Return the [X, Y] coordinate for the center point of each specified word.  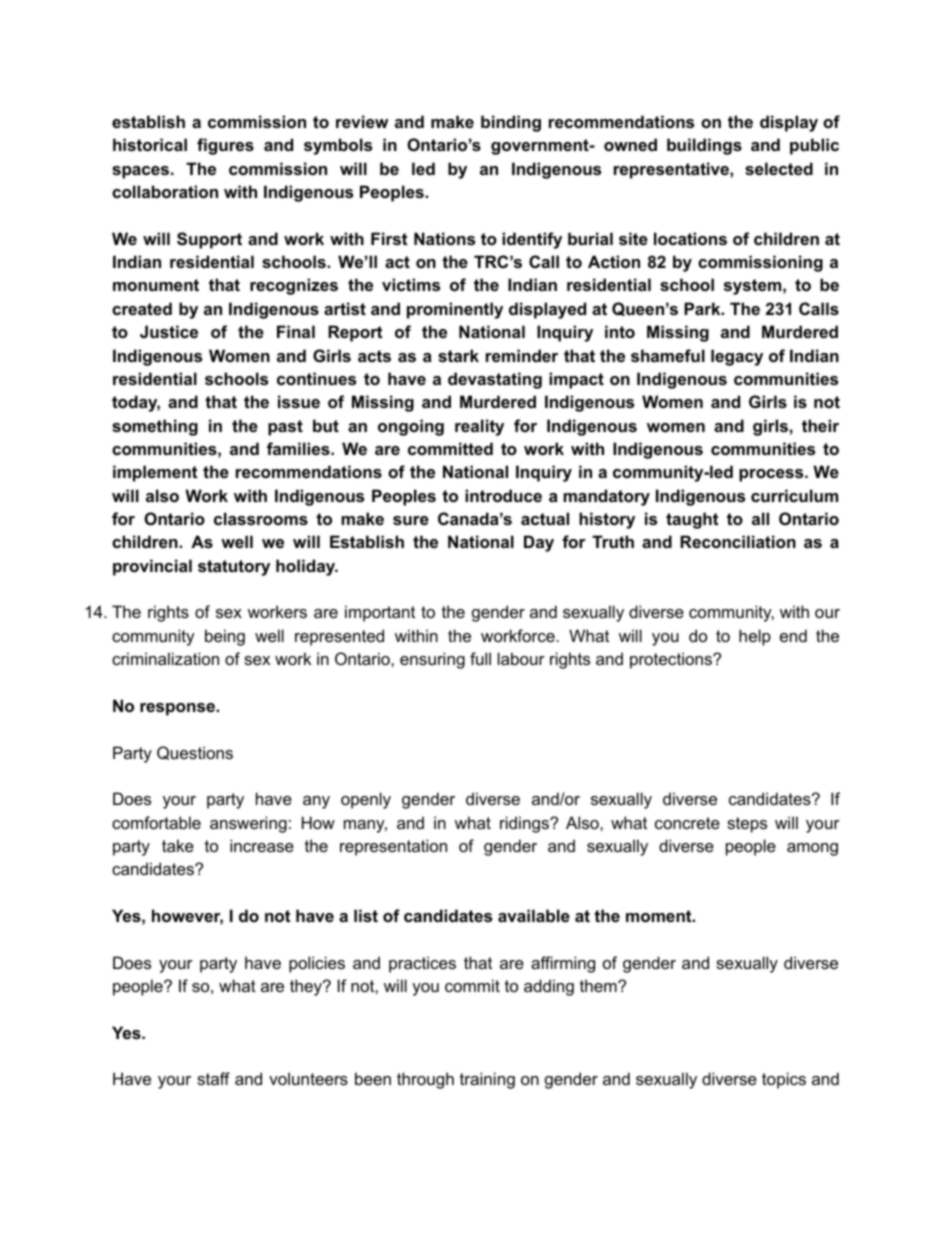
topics [784, 1080]
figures [225, 146]
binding [511, 123]
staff [213, 1078]
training [487, 1080]
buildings [704, 146]
